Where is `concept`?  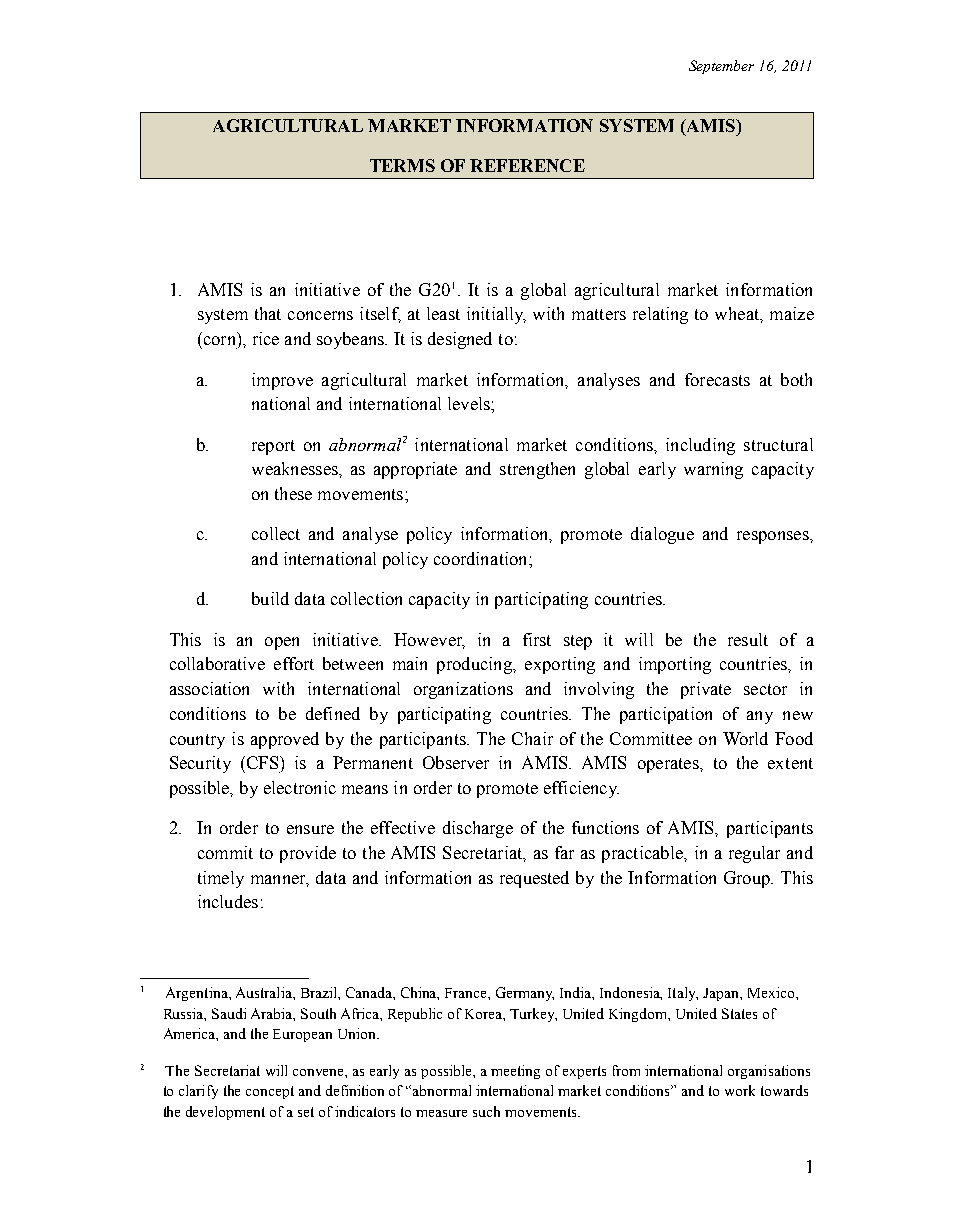
concept is located at coordinates (270, 1092).
